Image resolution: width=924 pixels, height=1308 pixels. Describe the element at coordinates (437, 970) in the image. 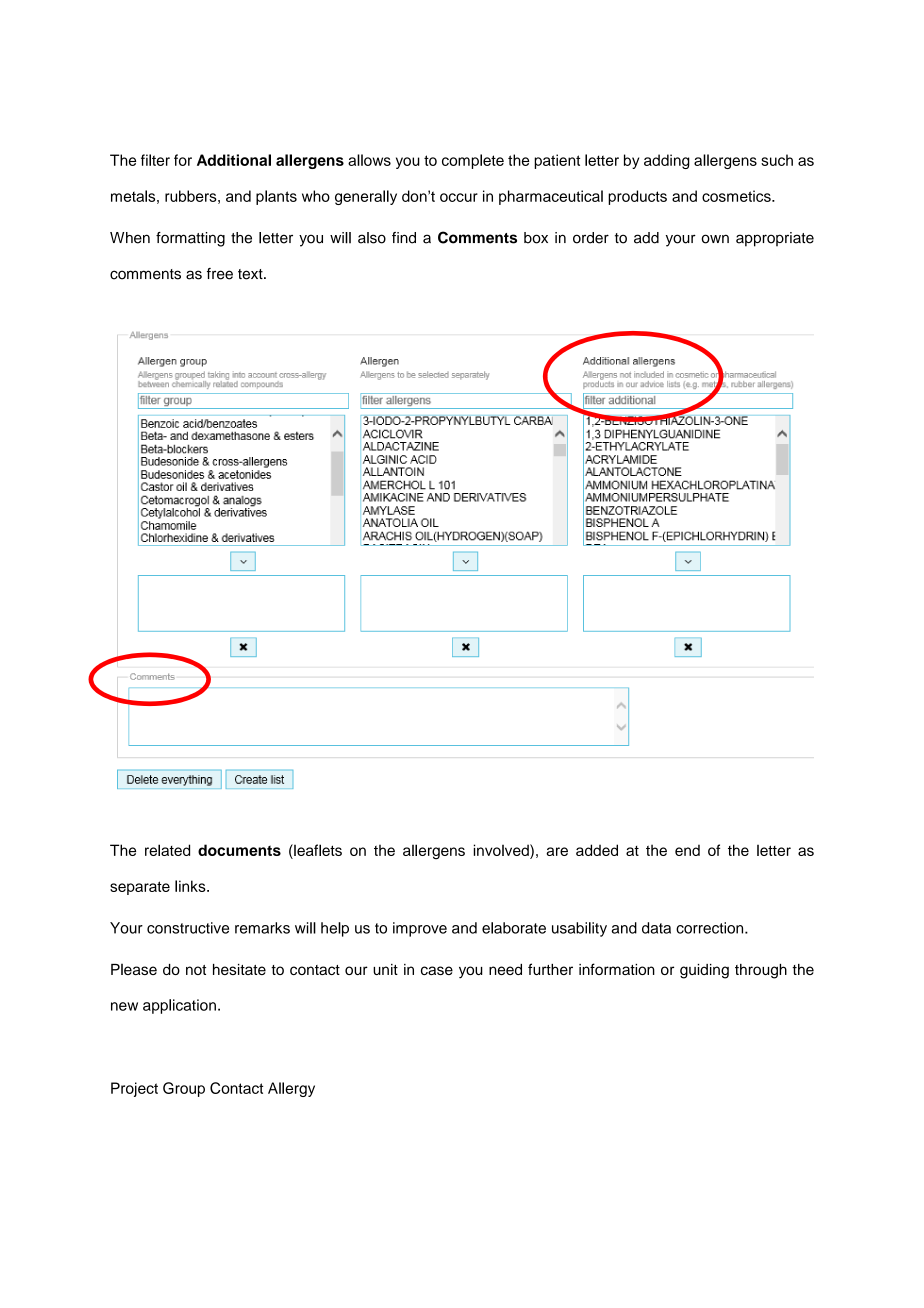

I see `case` at that location.
